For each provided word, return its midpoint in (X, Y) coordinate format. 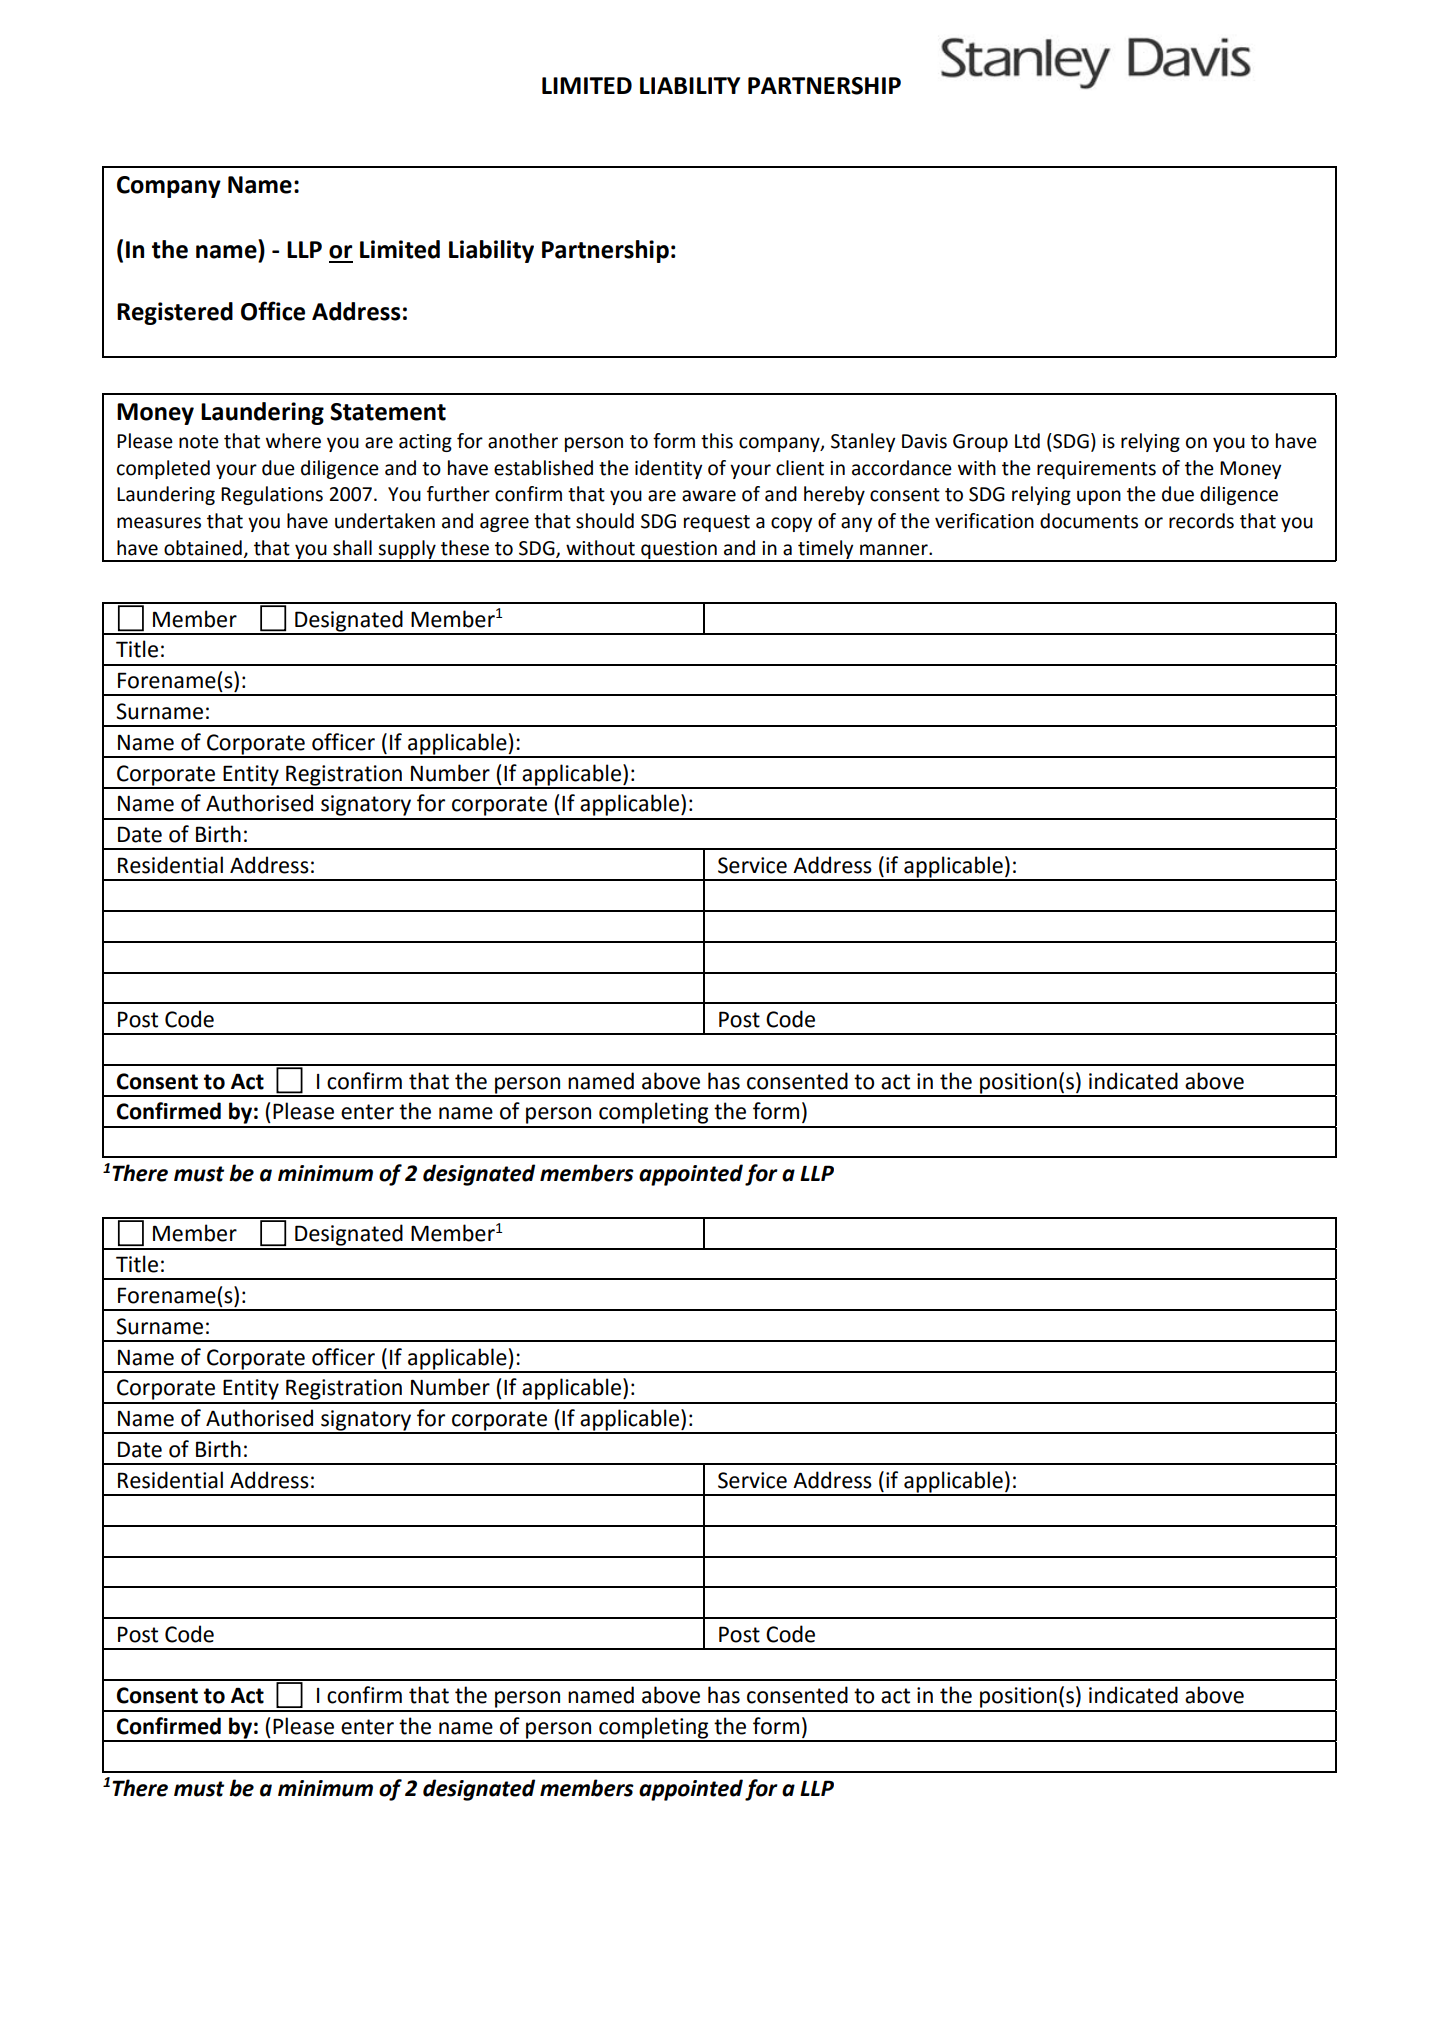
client (800, 468)
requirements (1096, 470)
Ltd (1027, 441)
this (717, 441)
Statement (388, 412)
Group (980, 443)
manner (895, 550)
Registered (175, 313)
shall (352, 548)
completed (163, 469)
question (679, 551)
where (293, 441)
